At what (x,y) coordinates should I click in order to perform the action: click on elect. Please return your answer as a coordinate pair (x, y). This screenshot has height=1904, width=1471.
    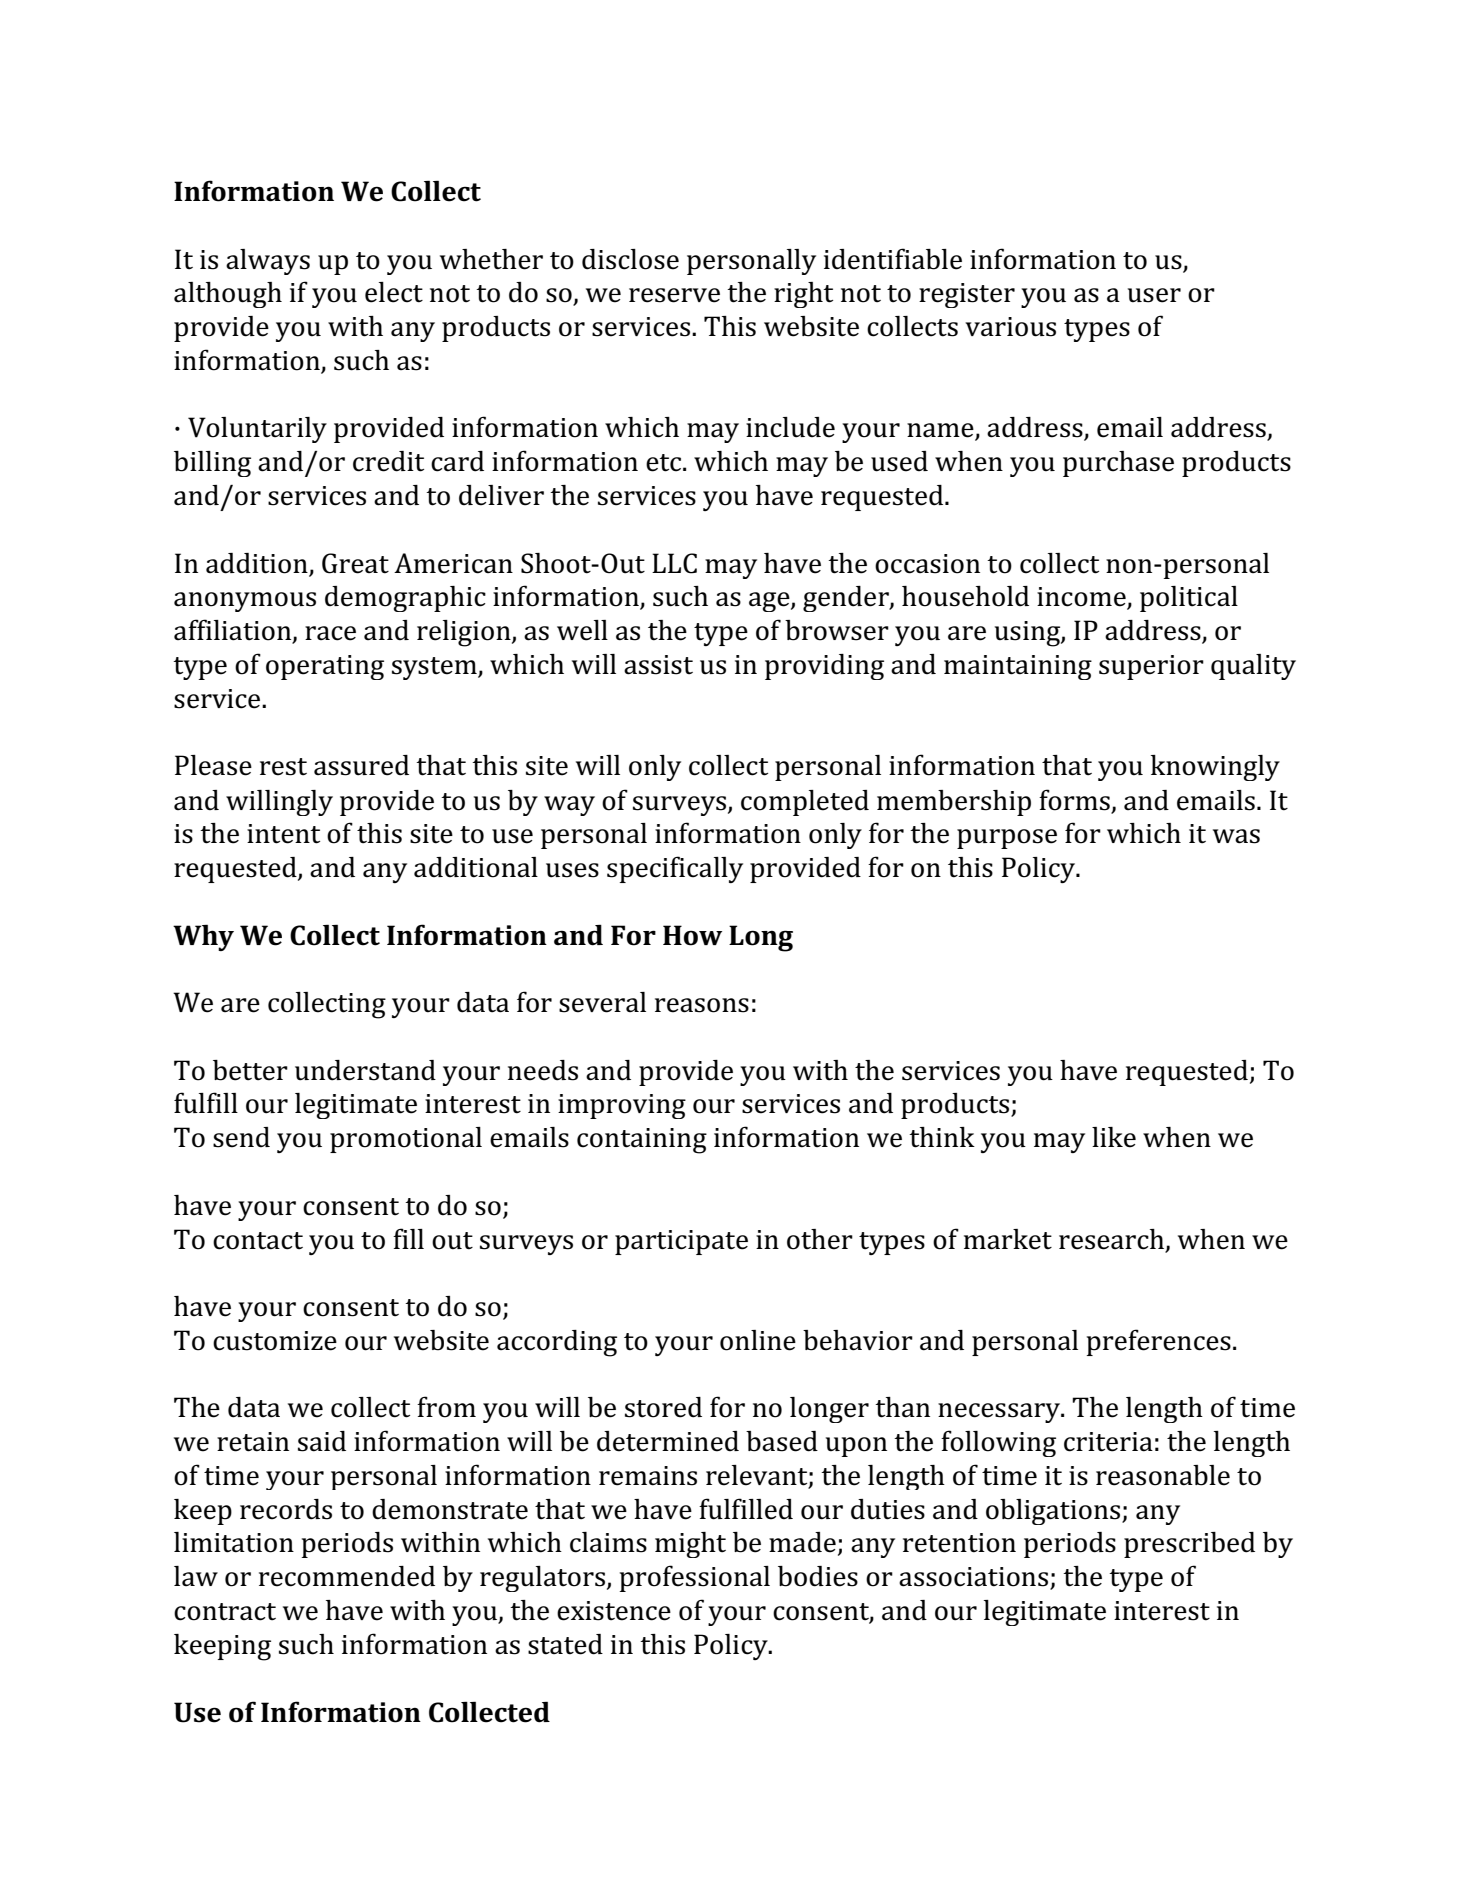
    Looking at the image, I should click on (394, 292).
